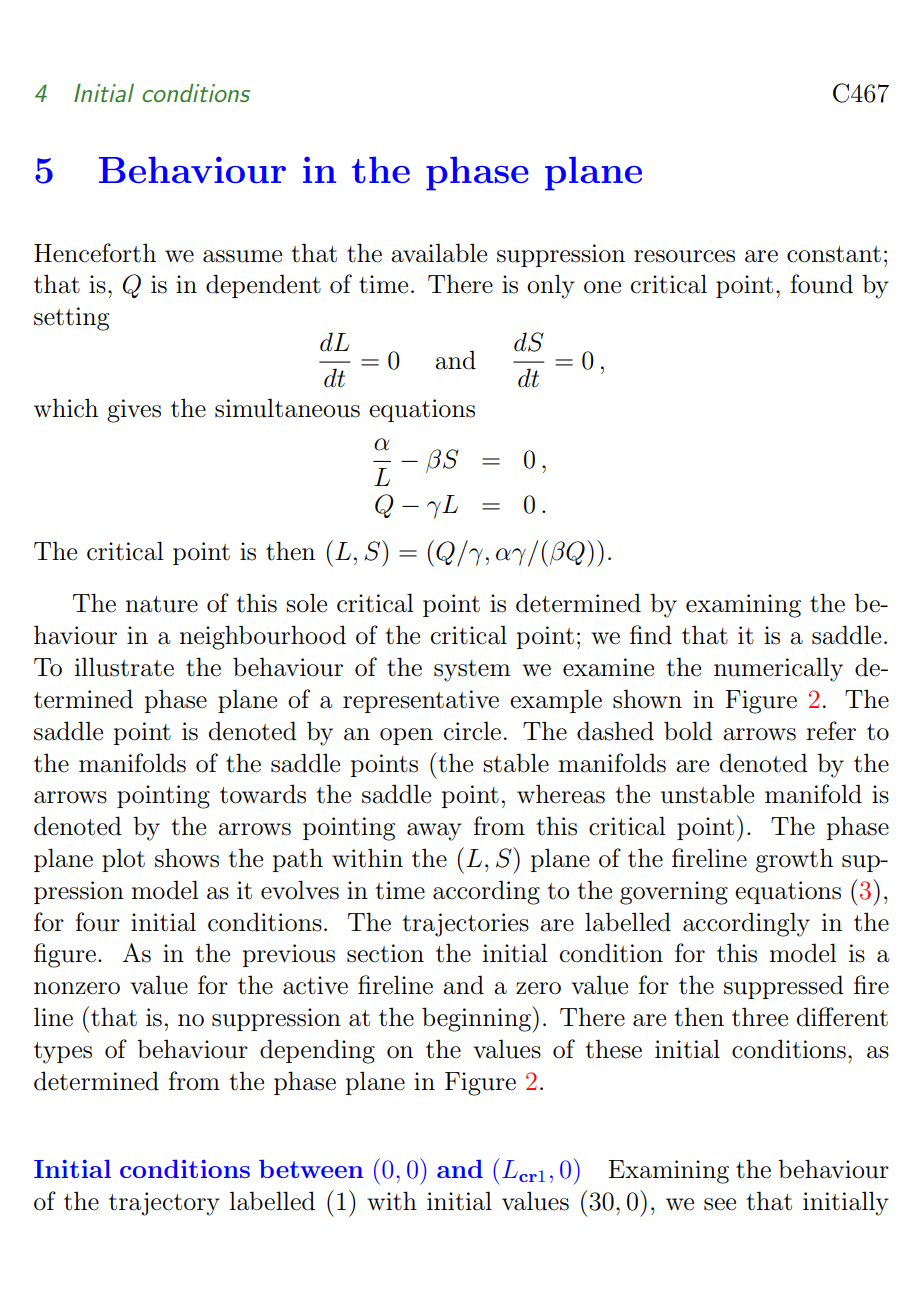 This image has width=924, height=1311. I want to click on system, so click(472, 671).
